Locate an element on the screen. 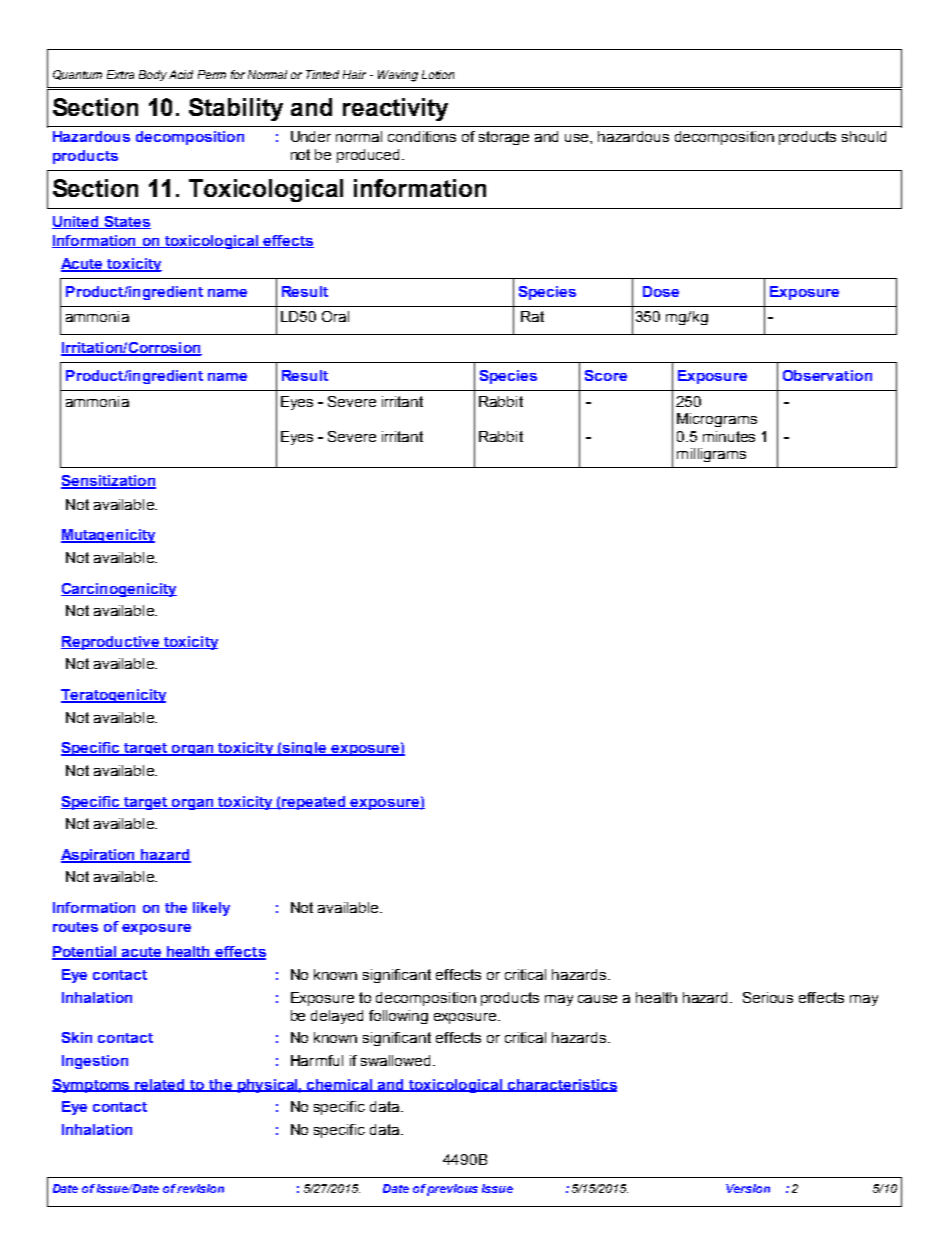  Acid is located at coordinates (181, 74).
